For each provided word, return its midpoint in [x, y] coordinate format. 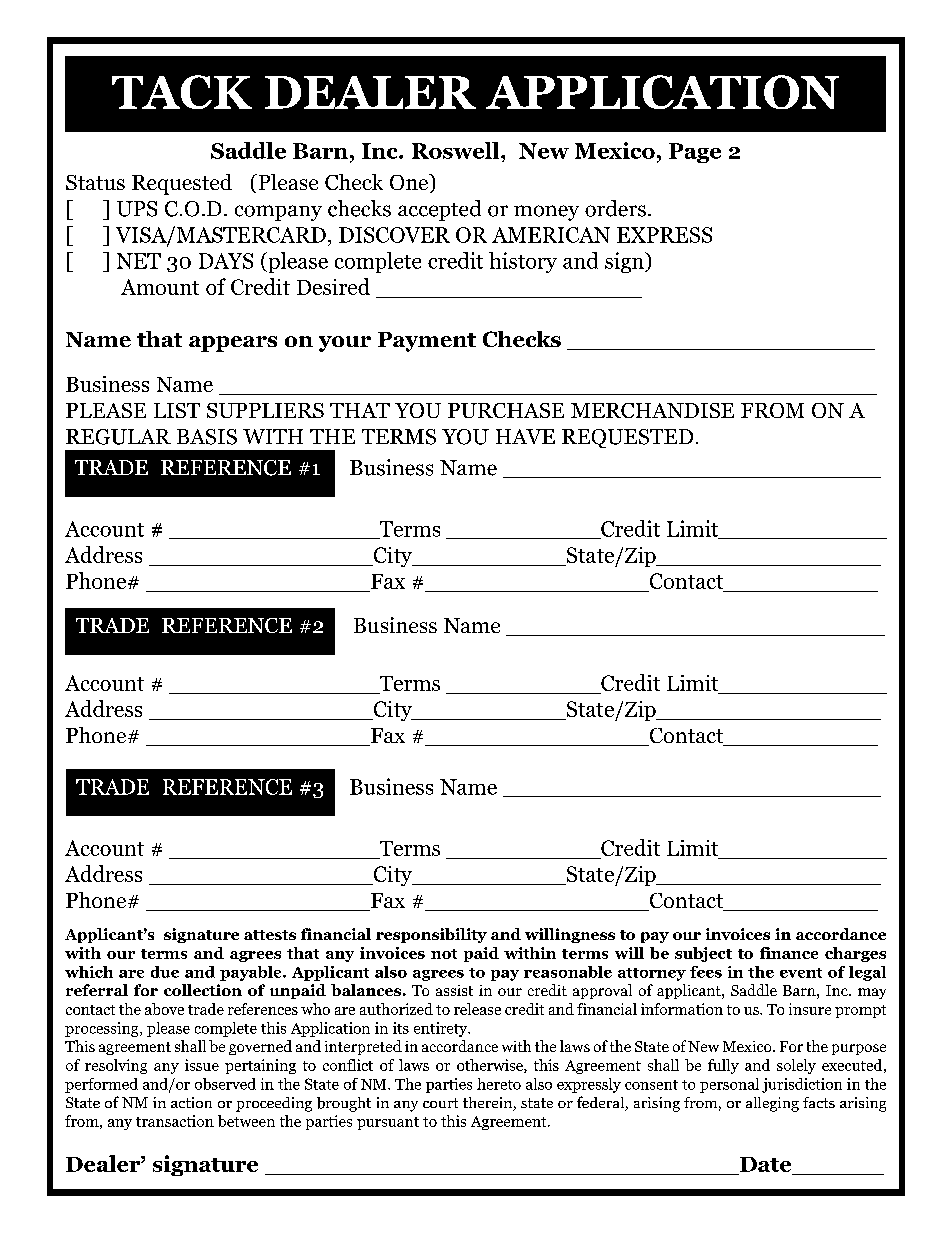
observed [225, 1084]
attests [270, 935]
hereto [499, 1084]
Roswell [457, 150]
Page [695, 153]
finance [789, 953]
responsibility [431, 935]
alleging [772, 1104]
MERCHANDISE [652, 410]
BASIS [207, 437]
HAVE [525, 436]
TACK [182, 92]
